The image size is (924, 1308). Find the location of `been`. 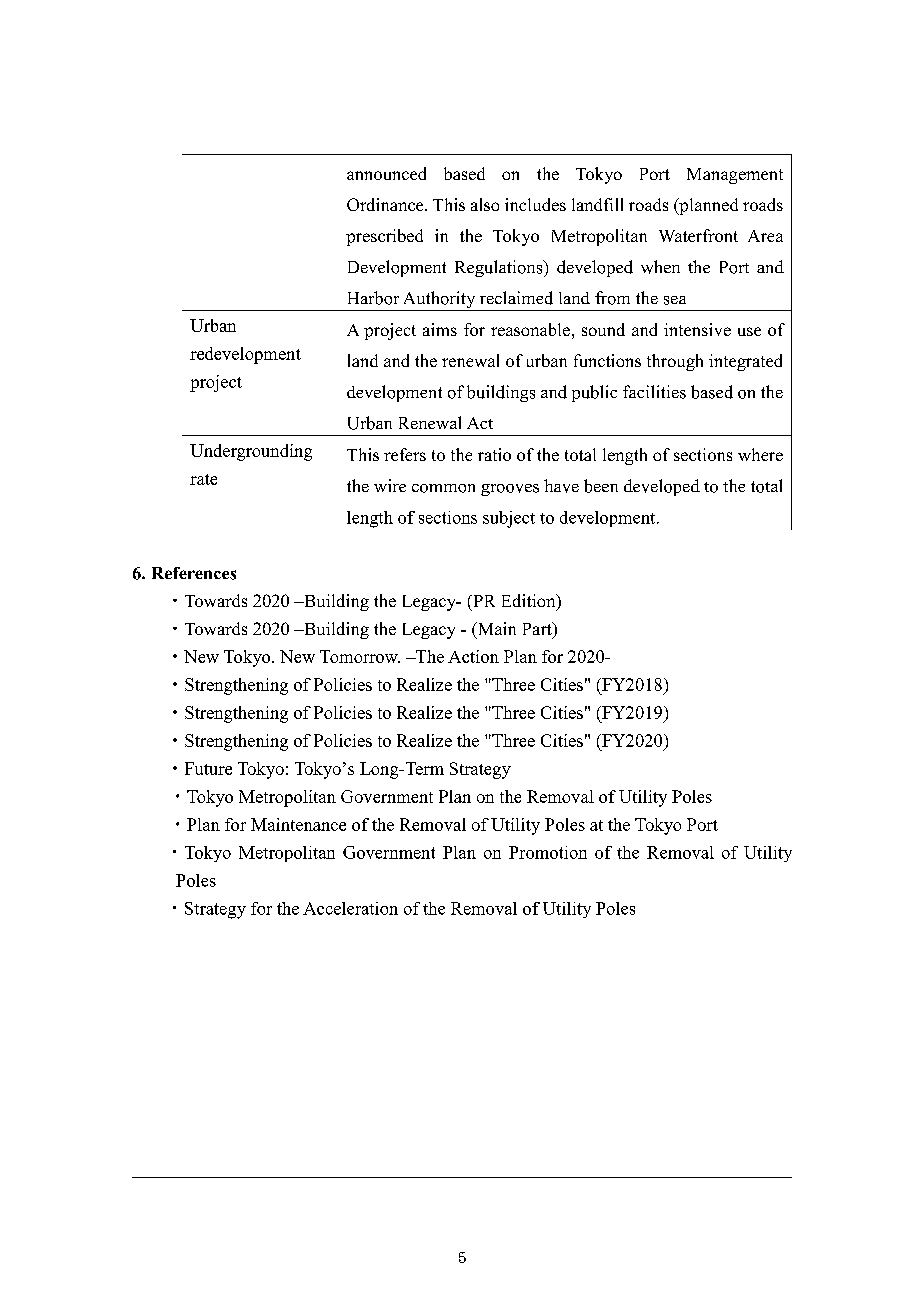

been is located at coordinates (601, 486).
